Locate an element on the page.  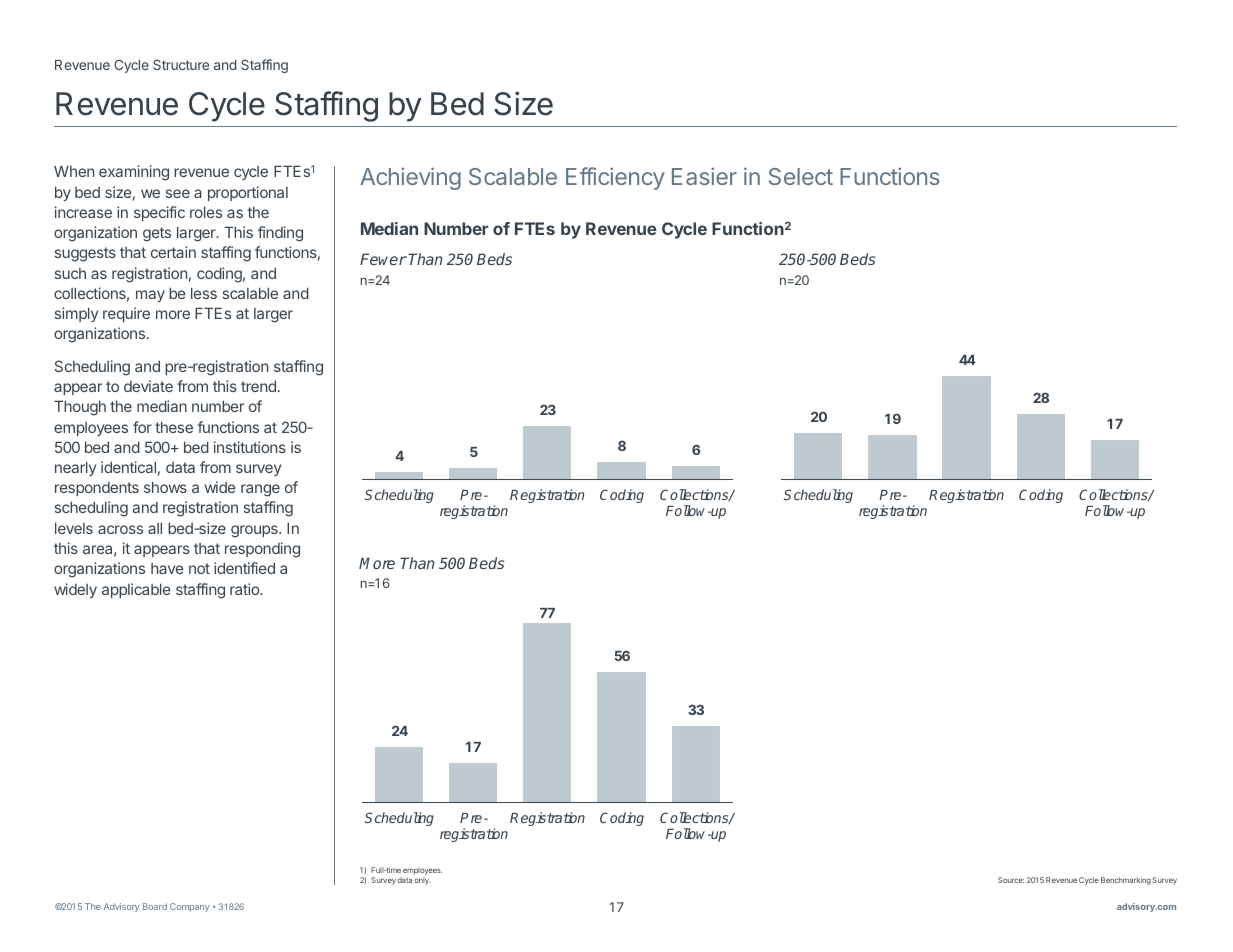
groups is located at coordinates (255, 531).
